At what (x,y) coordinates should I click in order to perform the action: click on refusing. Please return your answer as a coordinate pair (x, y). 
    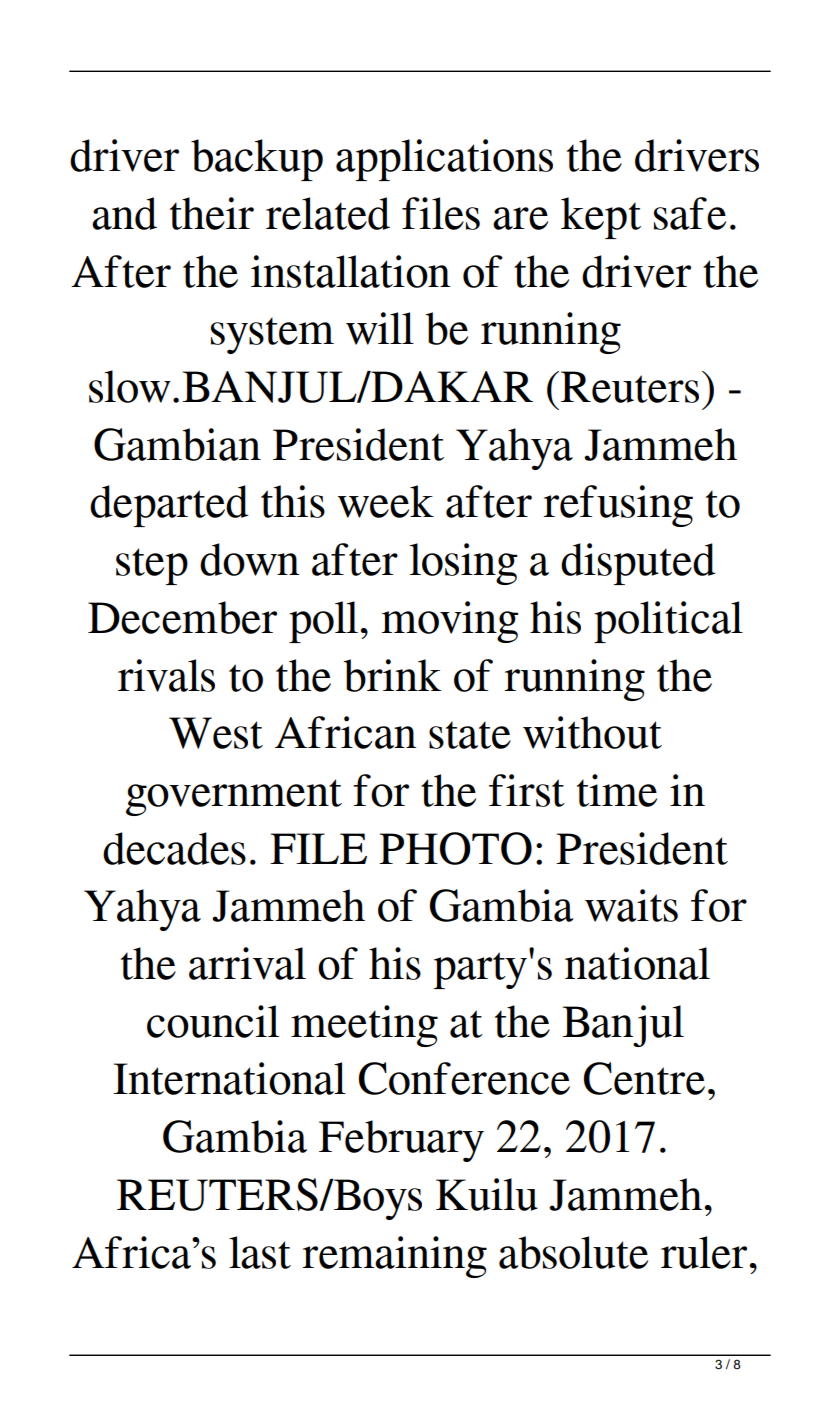
    Looking at the image, I should click on (618, 506).
